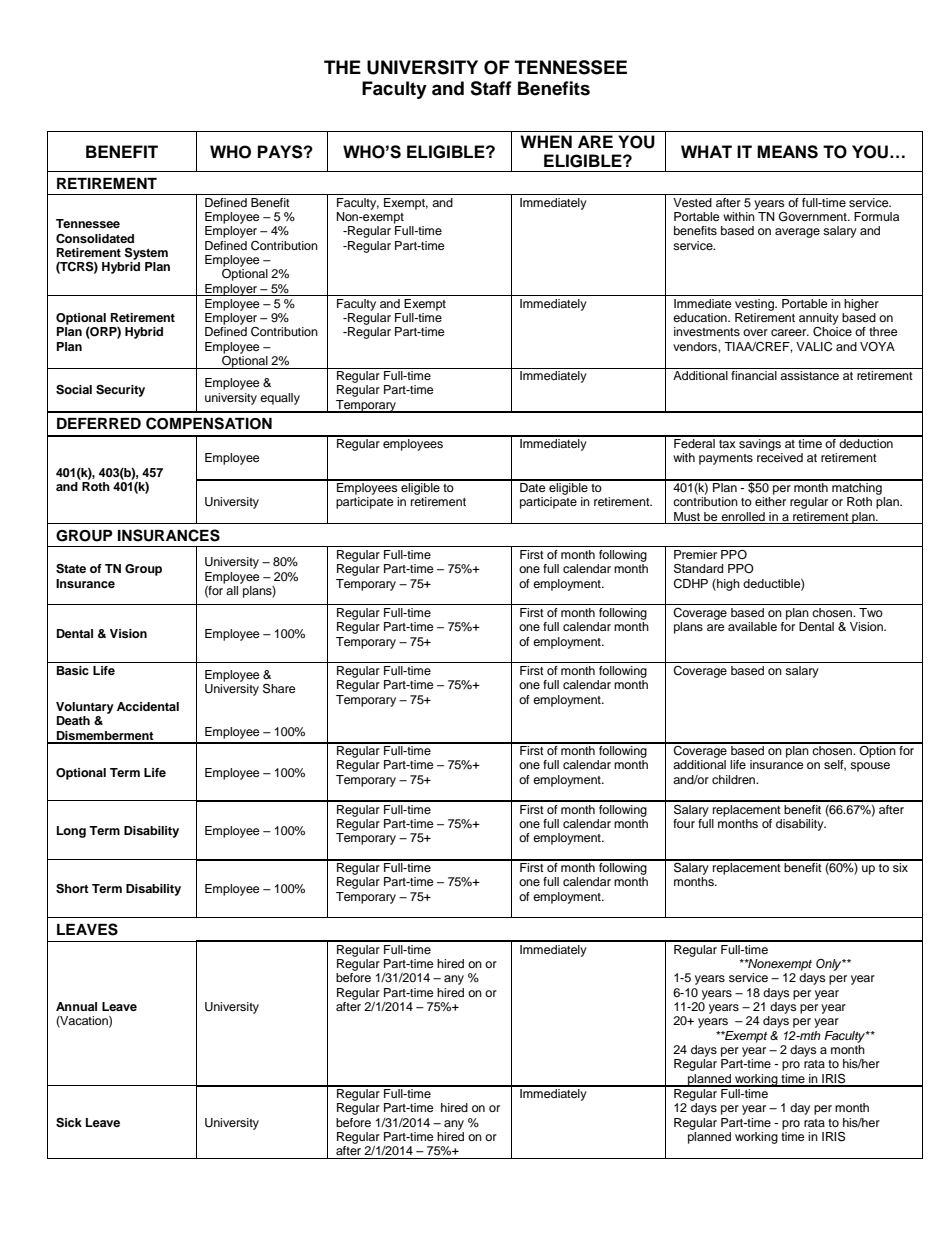 The height and width of the page is (1233, 952). What do you see at coordinates (491, 88) in the page?
I see `Staff` at bounding box center [491, 88].
